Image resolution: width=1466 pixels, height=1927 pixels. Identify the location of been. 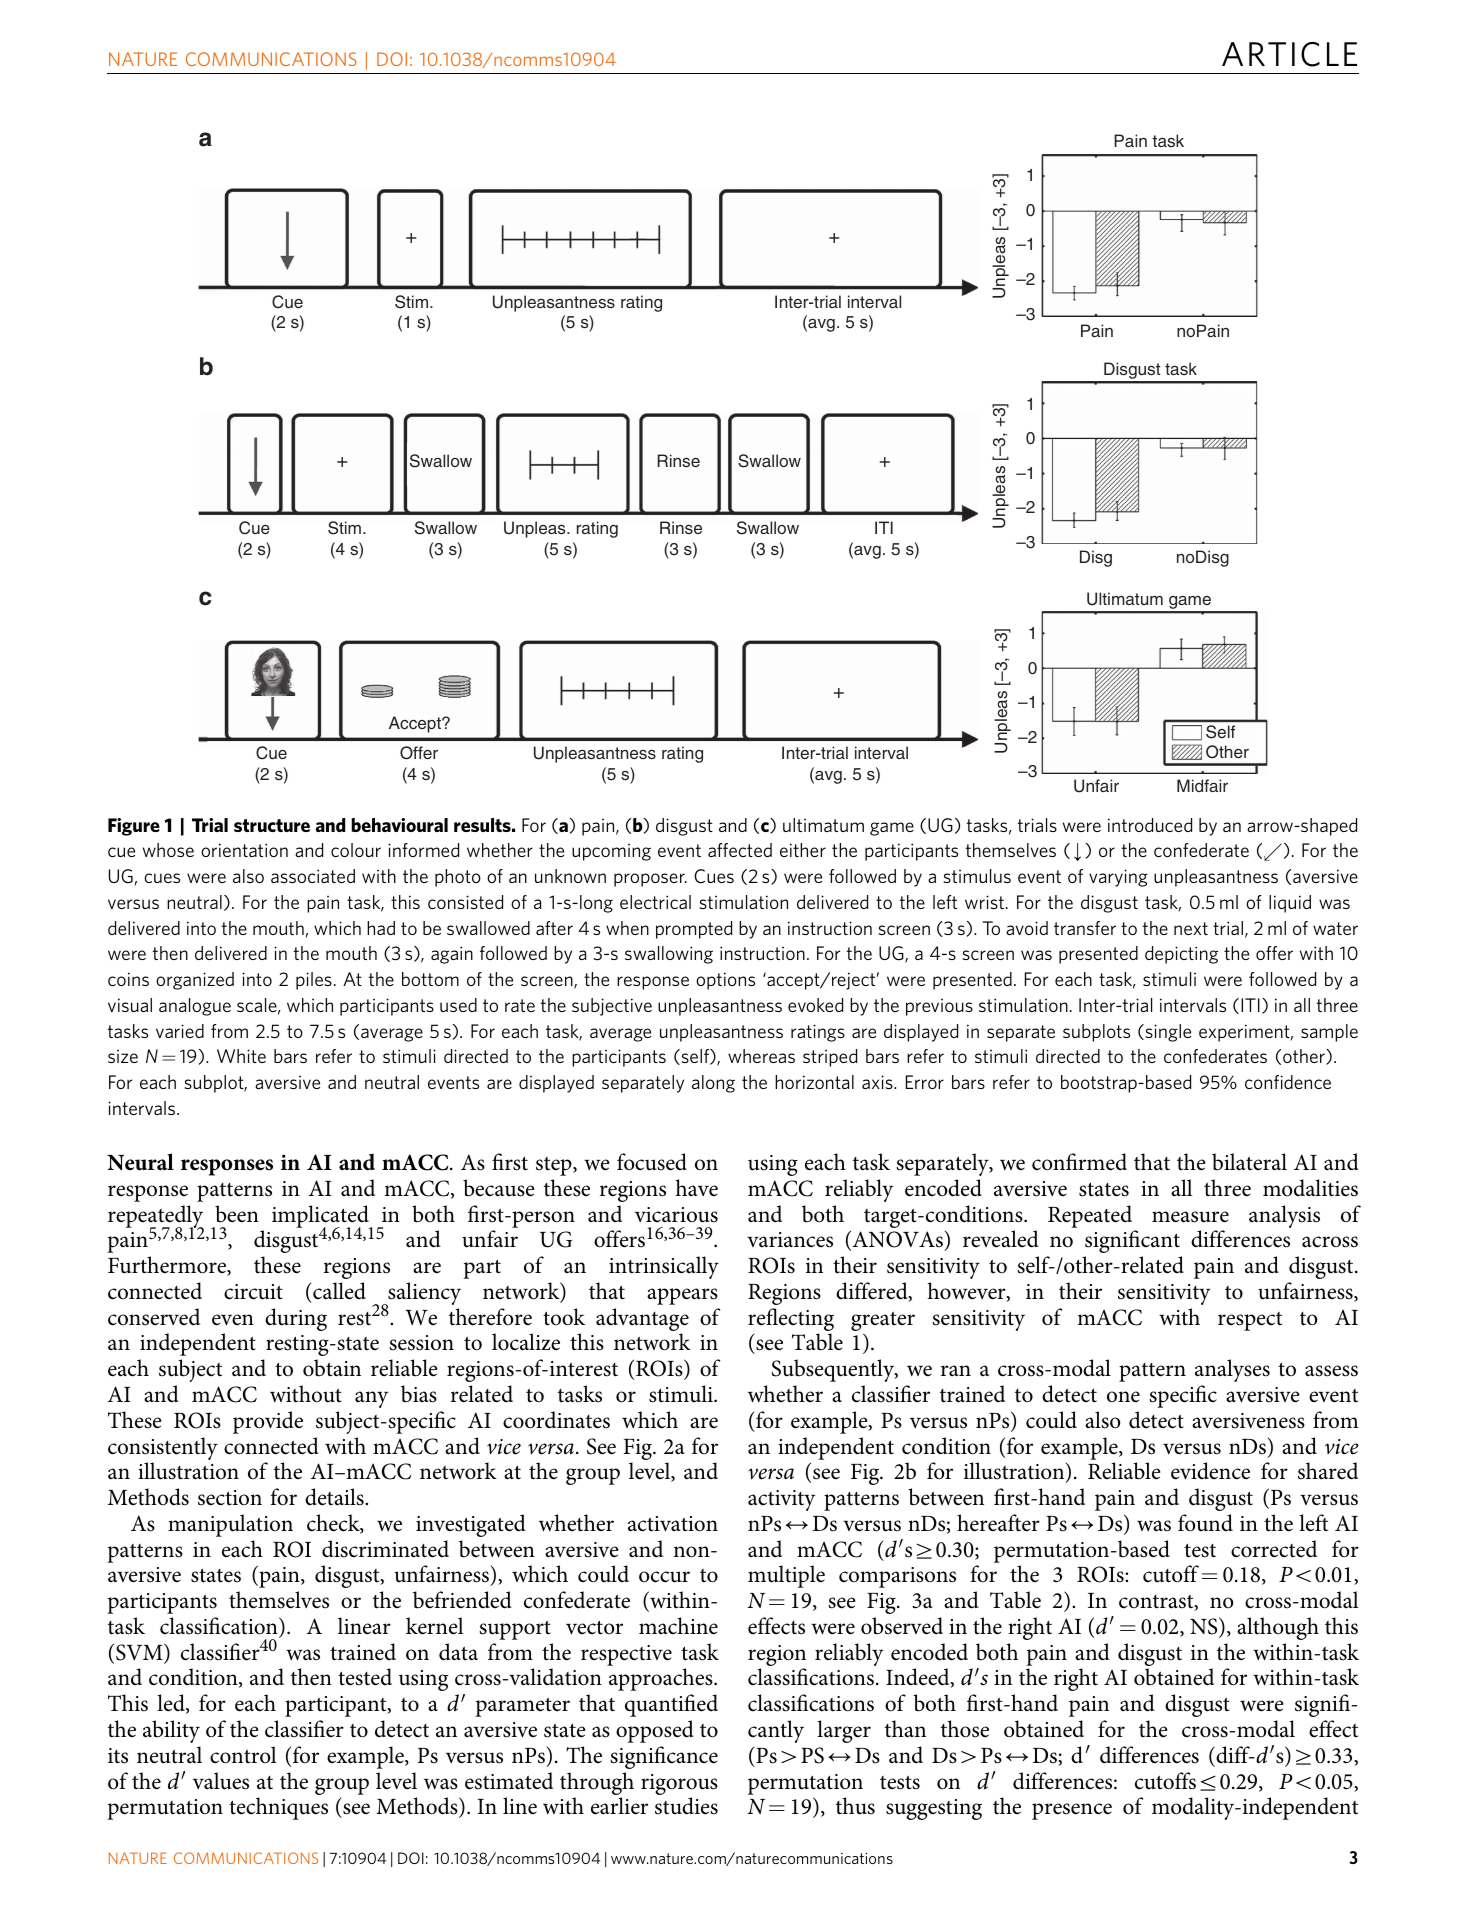
(237, 1214).
